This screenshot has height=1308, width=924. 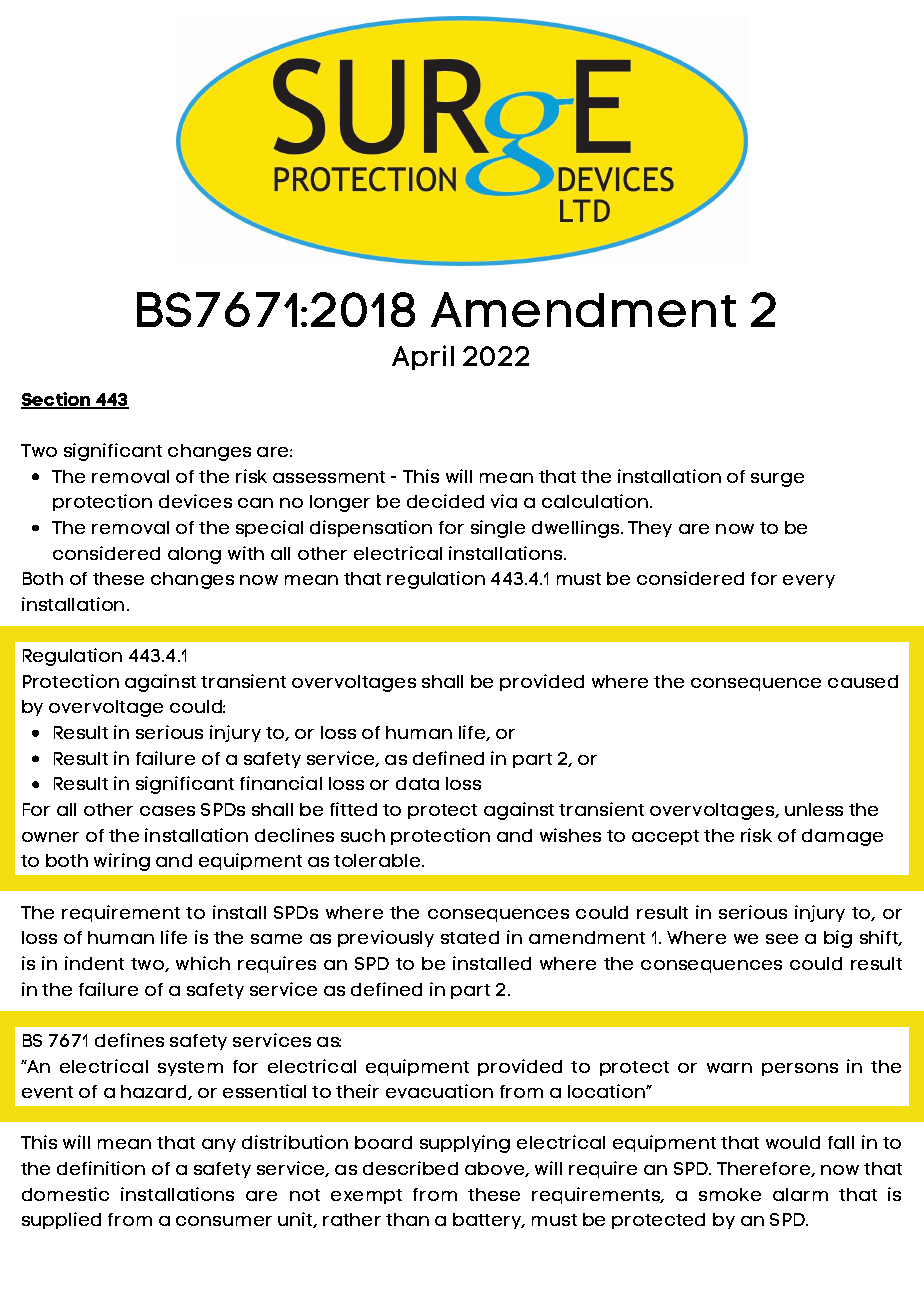 What do you see at coordinates (194, 555) in the screenshot?
I see `along` at bounding box center [194, 555].
